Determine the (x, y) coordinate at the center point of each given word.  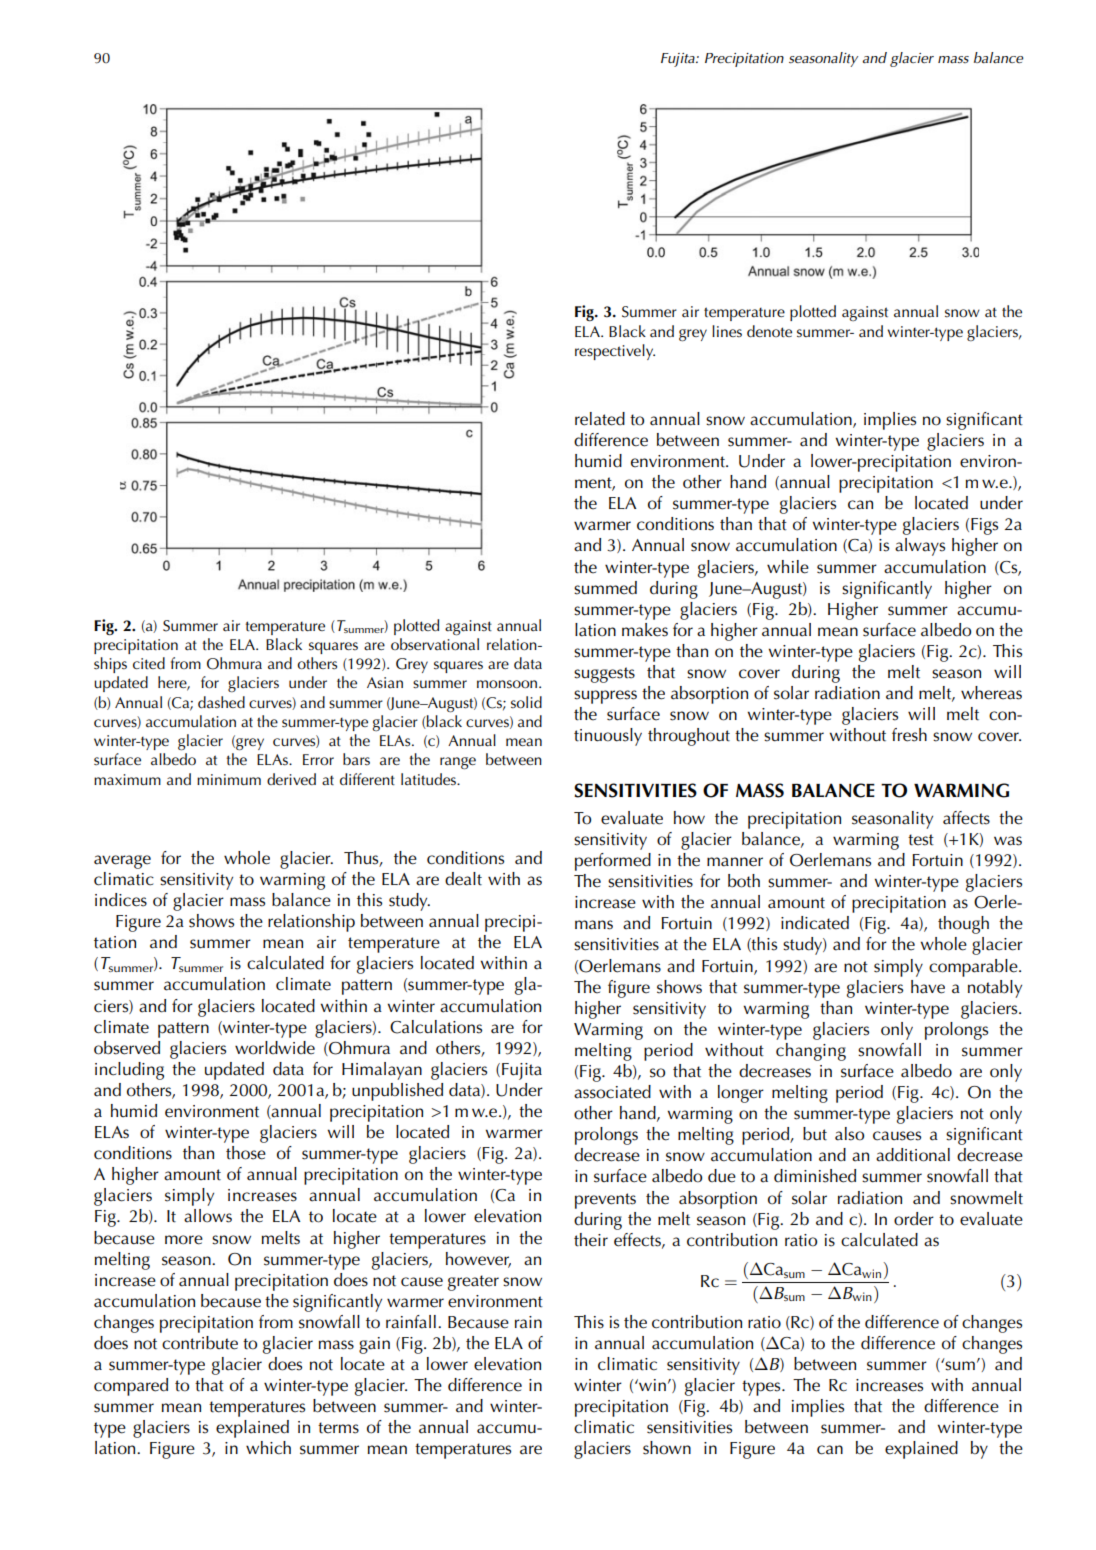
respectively (615, 352)
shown (667, 1448)
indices (121, 900)
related (600, 419)
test (921, 840)
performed (613, 862)
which (268, 1448)
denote (769, 331)
